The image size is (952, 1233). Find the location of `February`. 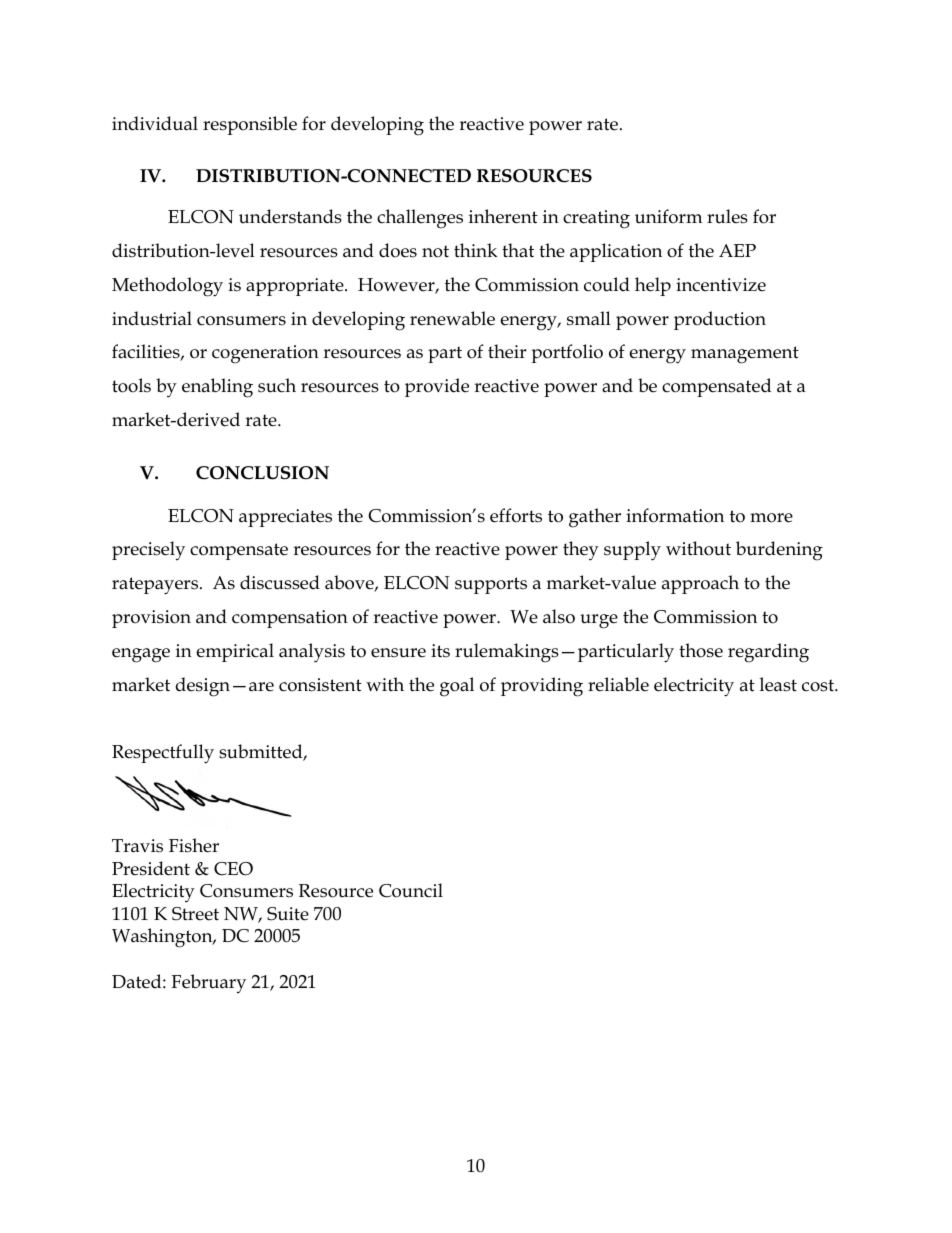

February is located at coordinates (208, 984).
